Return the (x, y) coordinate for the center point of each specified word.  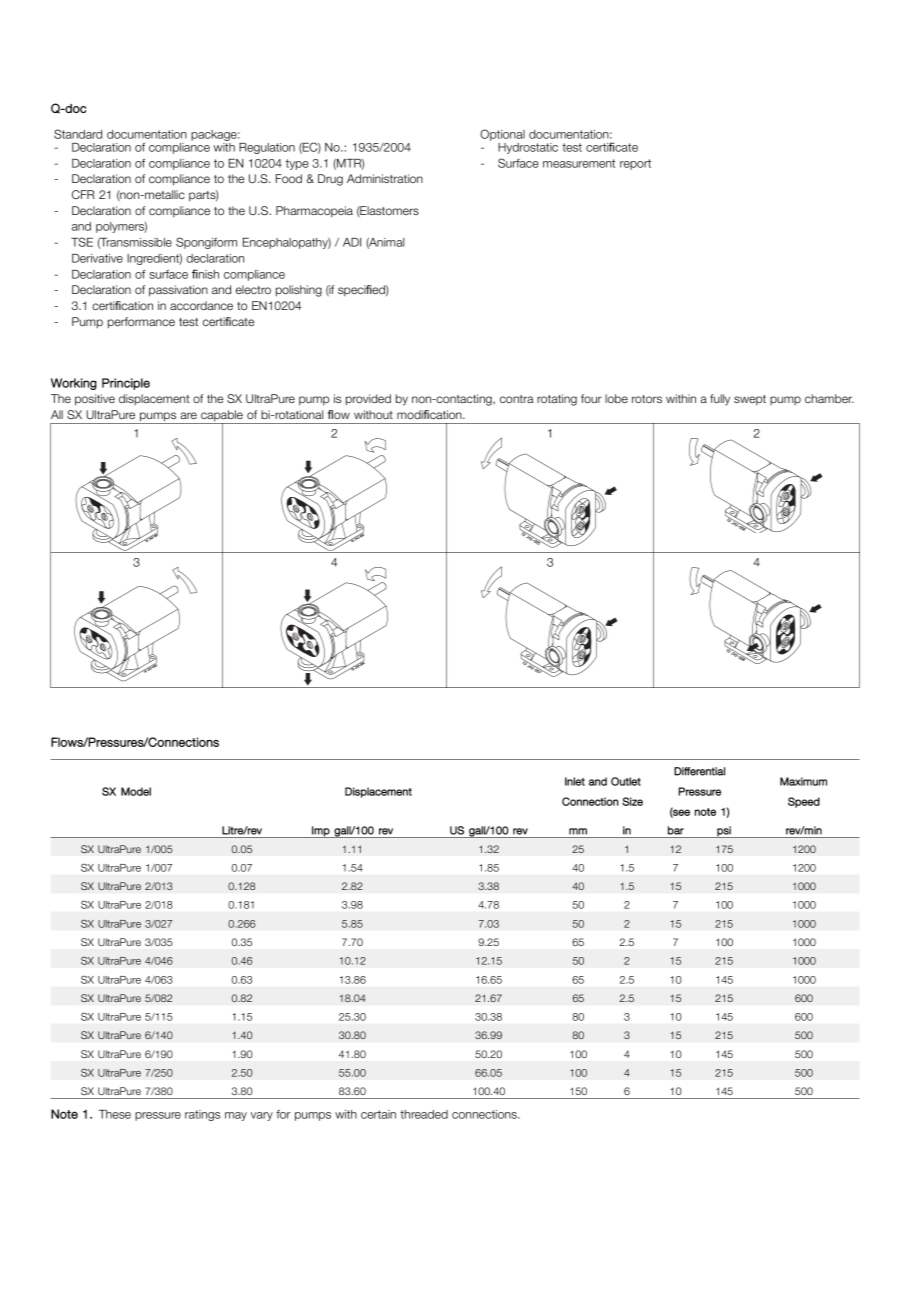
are (188, 415)
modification (430, 414)
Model (136, 791)
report (635, 164)
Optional (502, 135)
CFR (83, 194)
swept (750, 400)
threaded (424, 1114)
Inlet (575, 781)
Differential (699, 771)
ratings (202, 1115)
